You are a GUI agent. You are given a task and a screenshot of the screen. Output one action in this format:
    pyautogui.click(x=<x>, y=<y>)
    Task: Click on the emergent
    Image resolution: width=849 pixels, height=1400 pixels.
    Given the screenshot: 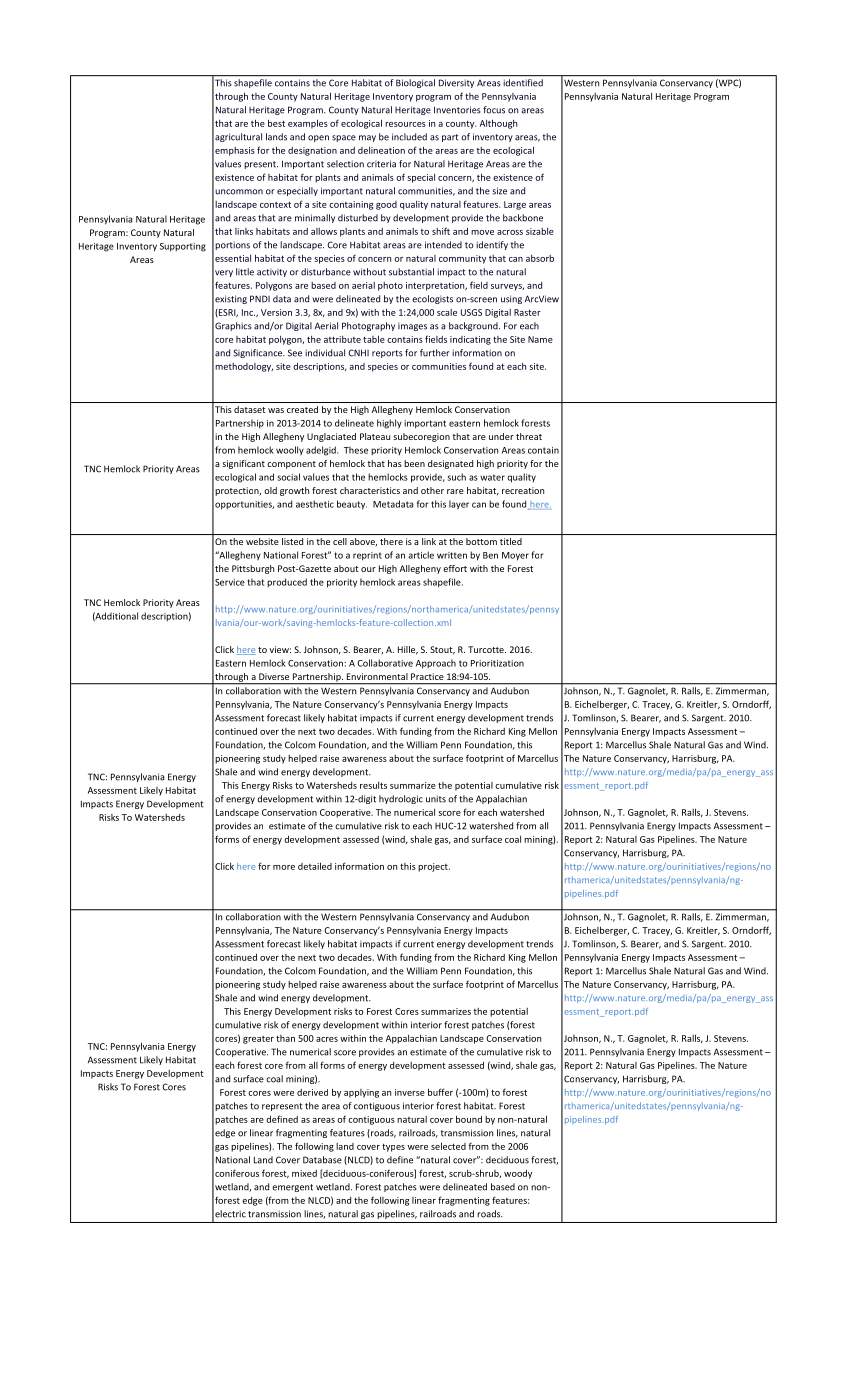 What is the action you would take?
    pyautogui.click(x=292, y=1188)
